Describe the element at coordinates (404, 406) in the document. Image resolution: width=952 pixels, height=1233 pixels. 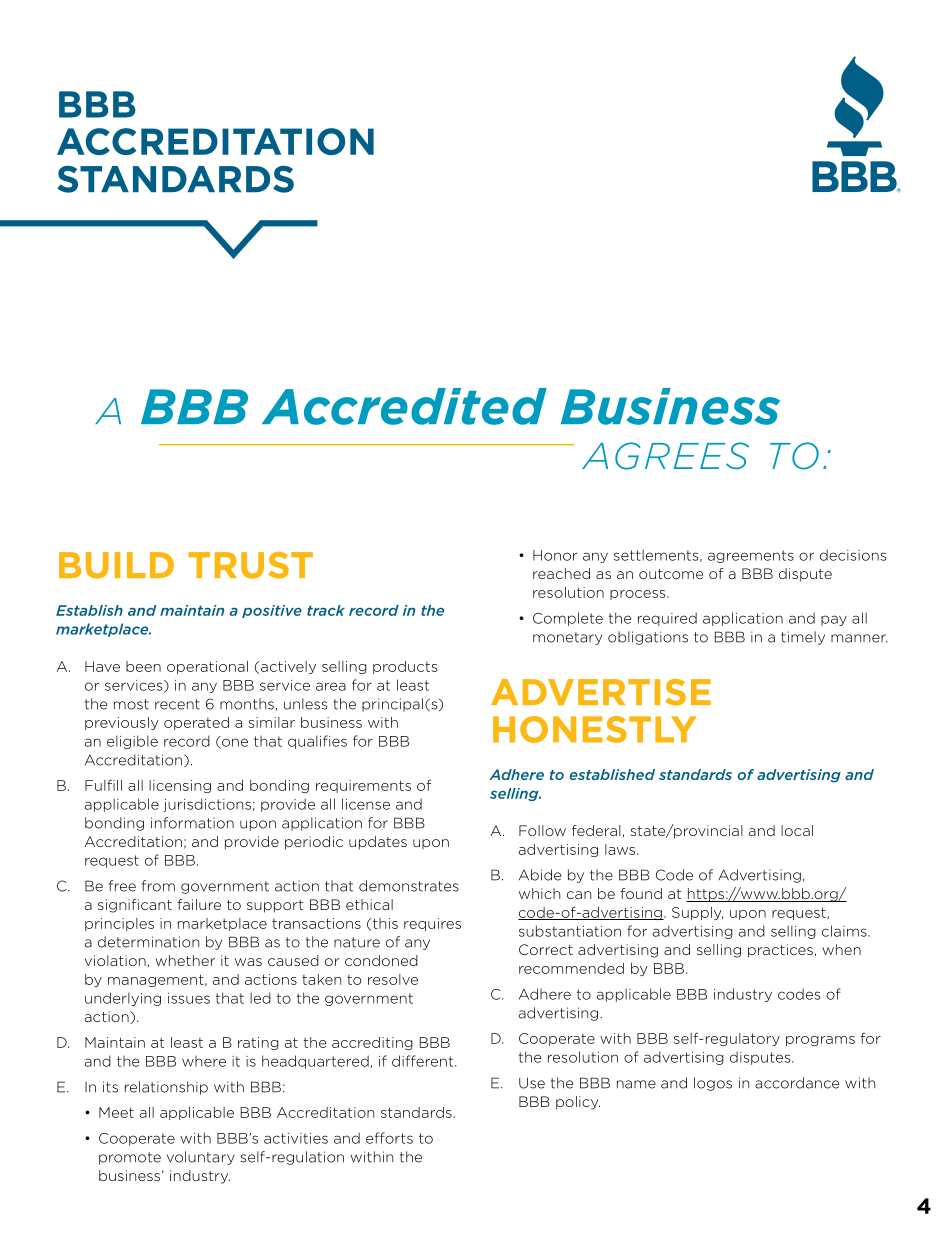
I see `Accredited` at that location.
